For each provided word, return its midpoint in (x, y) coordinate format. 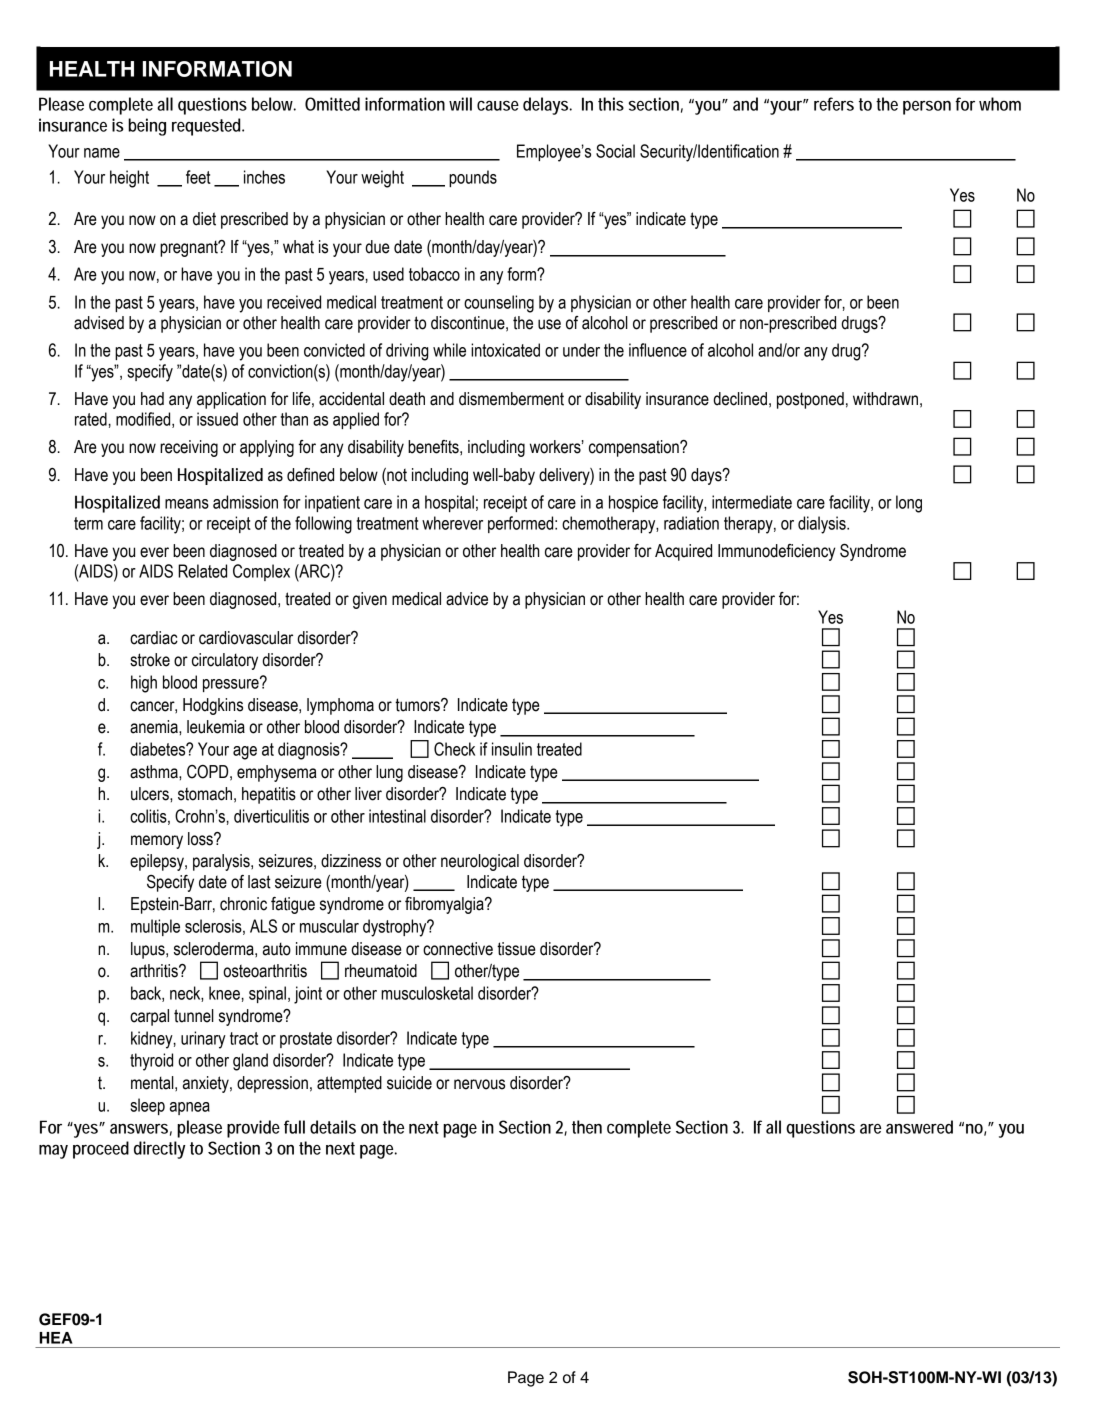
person (927, 108)
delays (547, 106)
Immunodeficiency (777, 552)
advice (467, 599)
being (147, 127)
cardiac (154, 638)
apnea (190, 1108)
